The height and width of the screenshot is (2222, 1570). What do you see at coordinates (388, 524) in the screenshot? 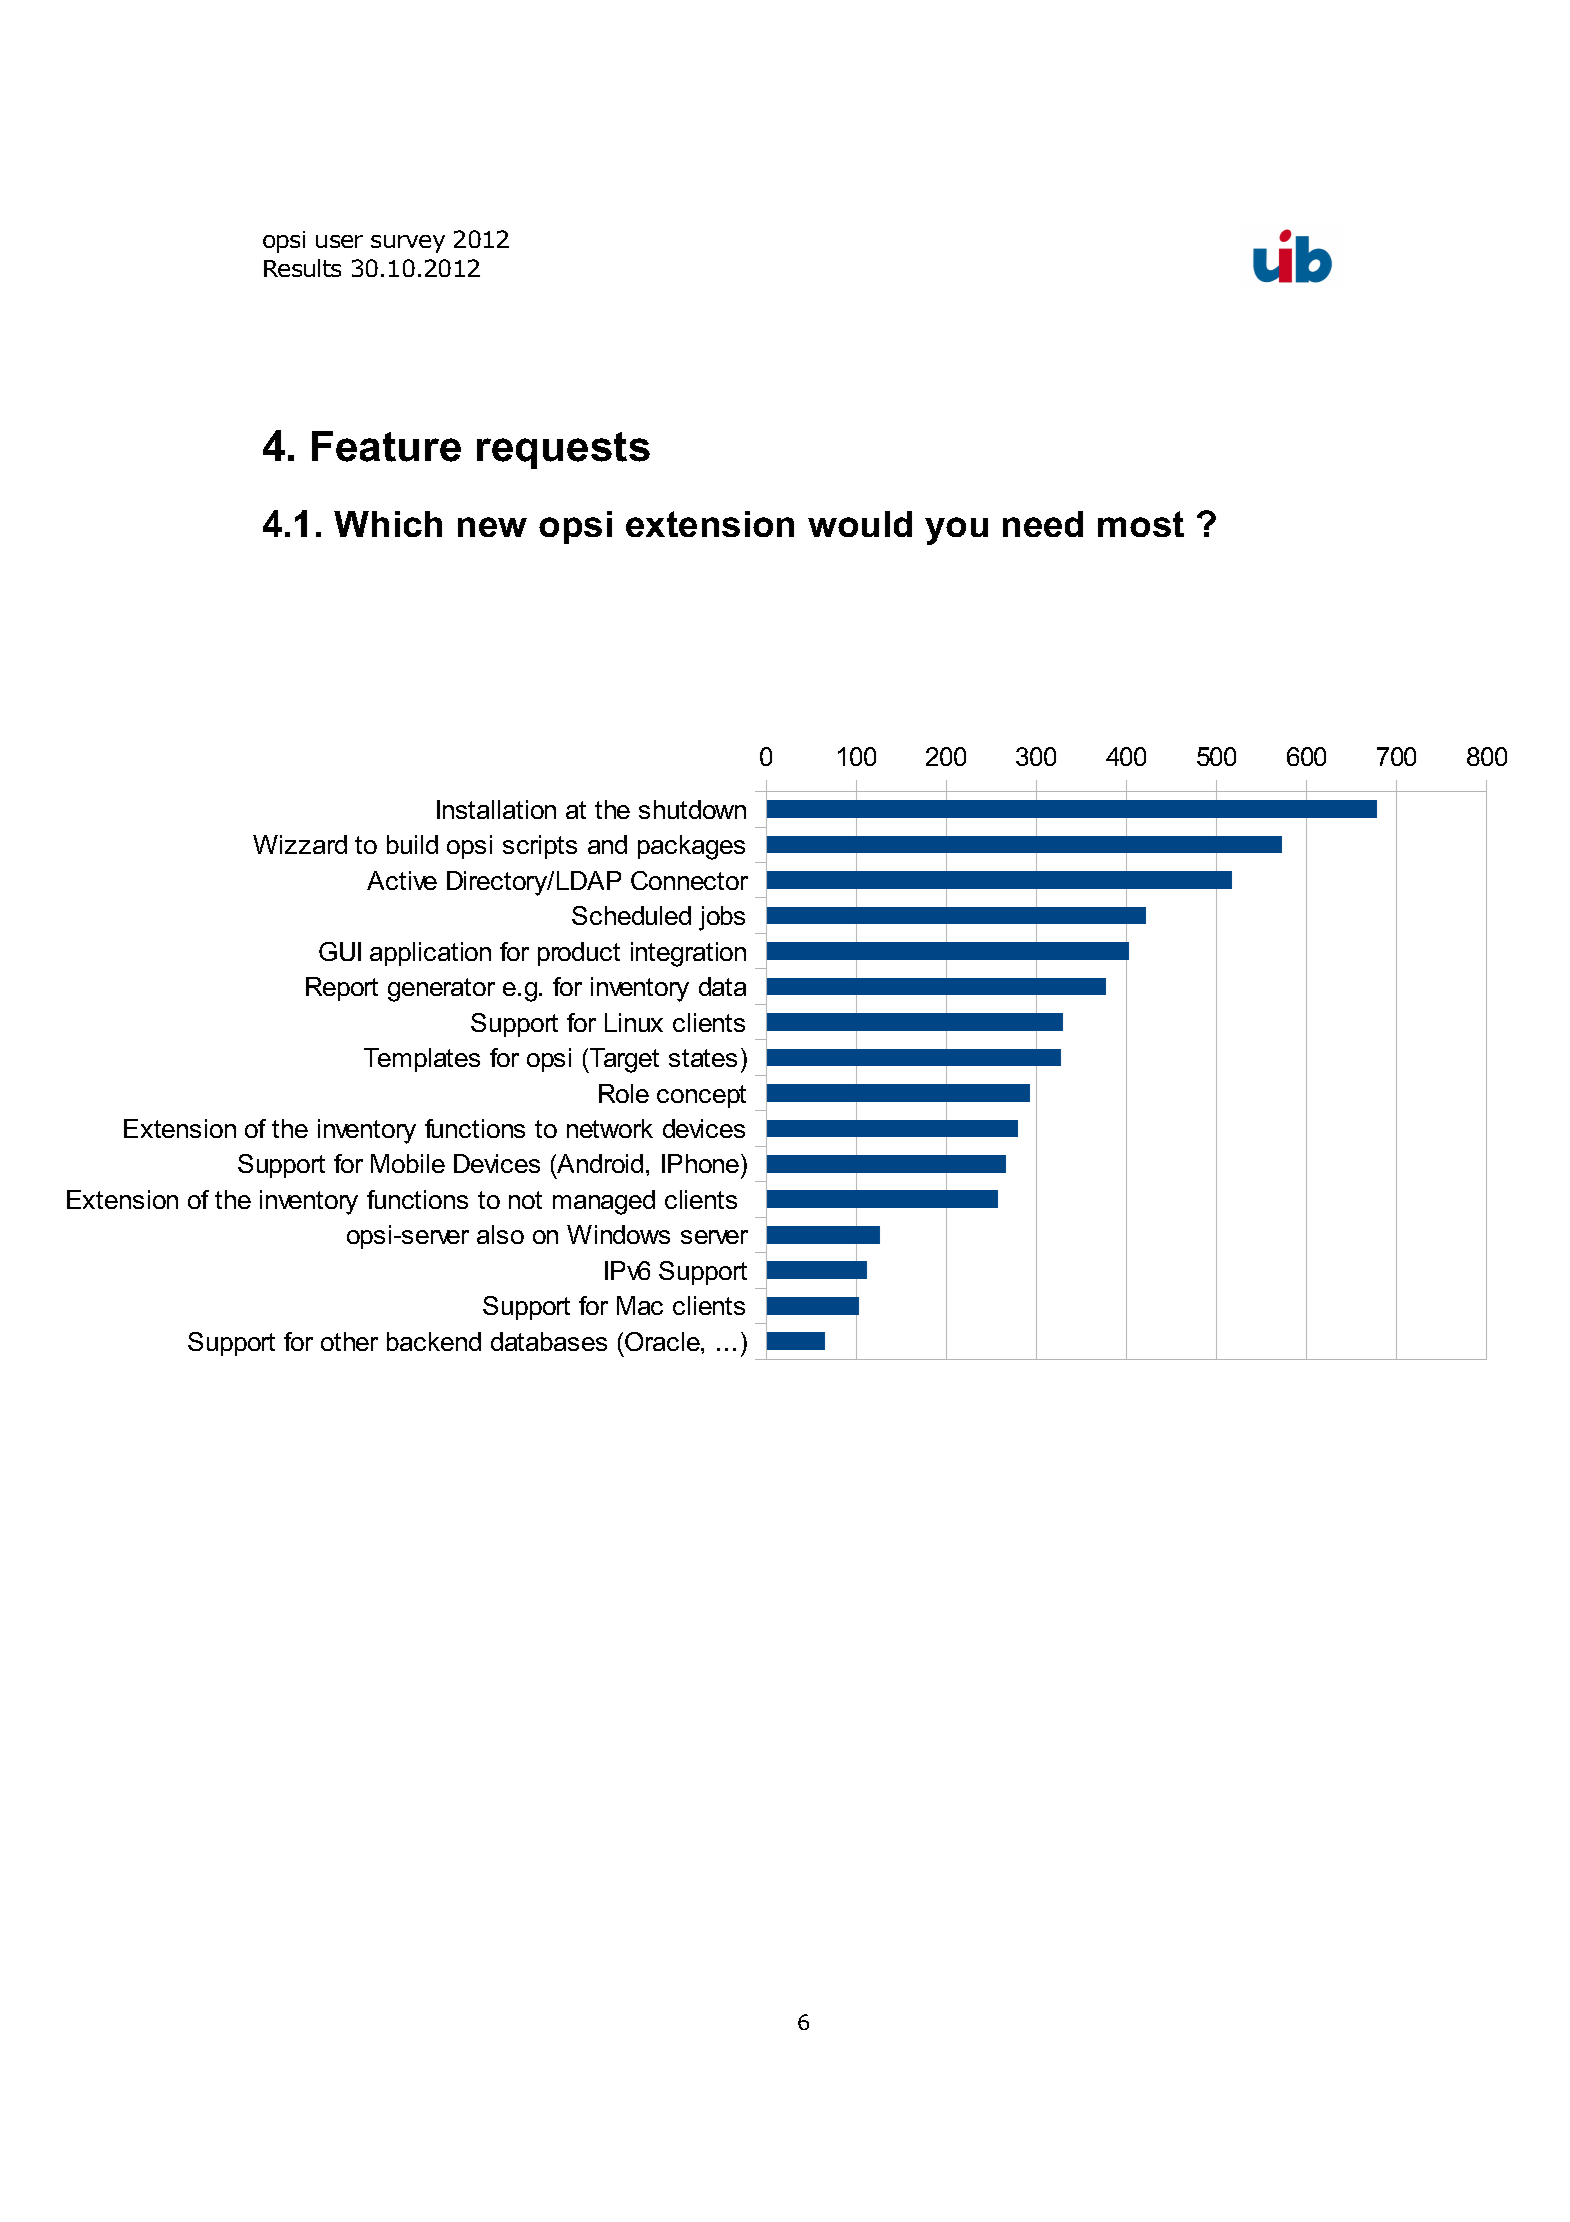
I see `Which` at bounding box center [388, 524].
